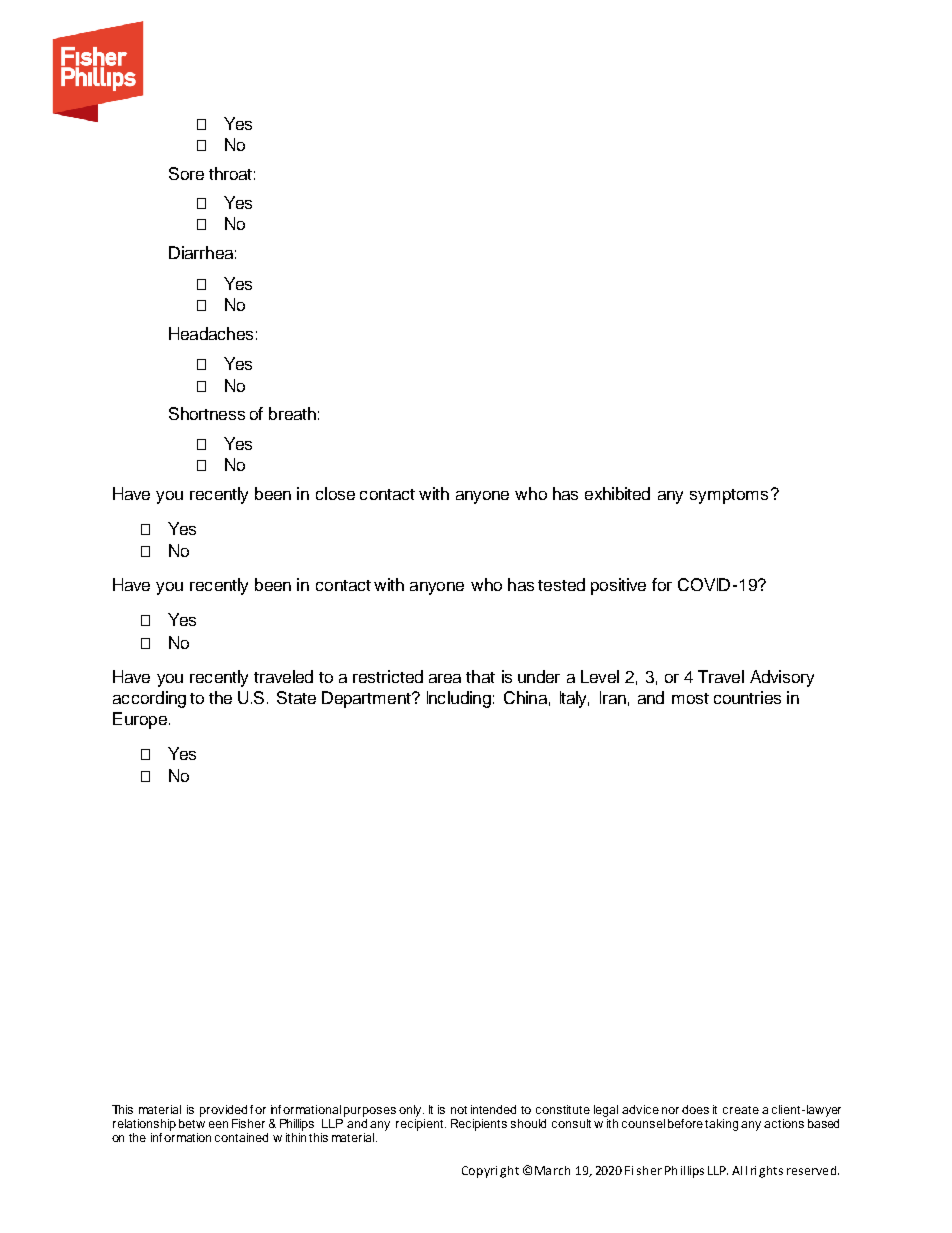 The height and width of the screenshot is (1233, 952). What do you see at coordinates (747, 697) in the screenshot?
I see `countries` at bounding box center [747, 697].
